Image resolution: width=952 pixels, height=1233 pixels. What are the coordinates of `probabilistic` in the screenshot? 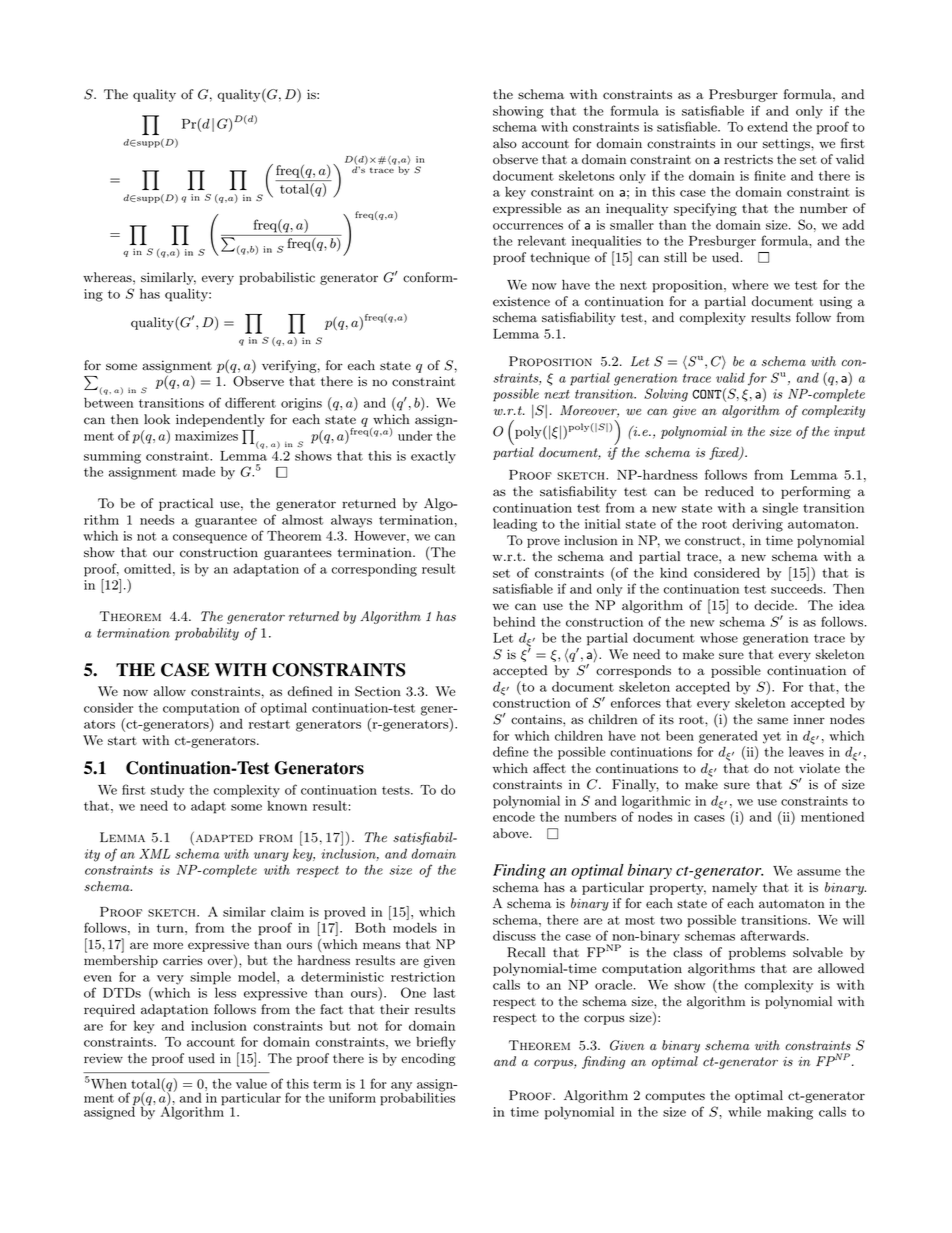 It's located at (277, 278).
